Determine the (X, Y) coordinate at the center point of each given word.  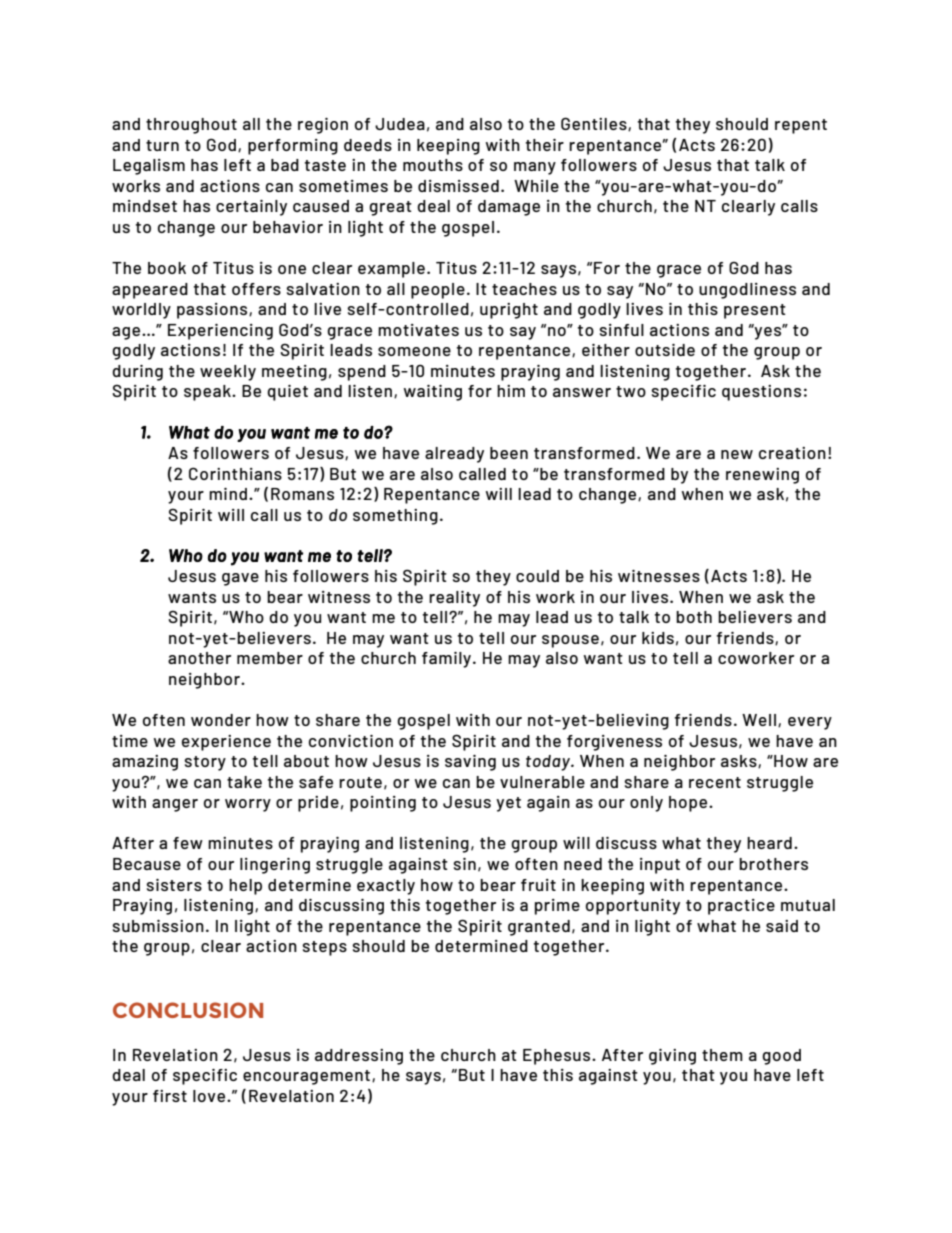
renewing (762, 476)
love (210, 1096)
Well (759, 720)
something (395, 517)
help (245, 887)
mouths (433, 165)
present (755, 311)
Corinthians (235, 473)
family (448, 660)
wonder (221, 720)
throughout (191, 126)
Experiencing (220, 332)
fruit (538, 885)
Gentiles (595, 124)
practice (741, 907)
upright (509, 311)
